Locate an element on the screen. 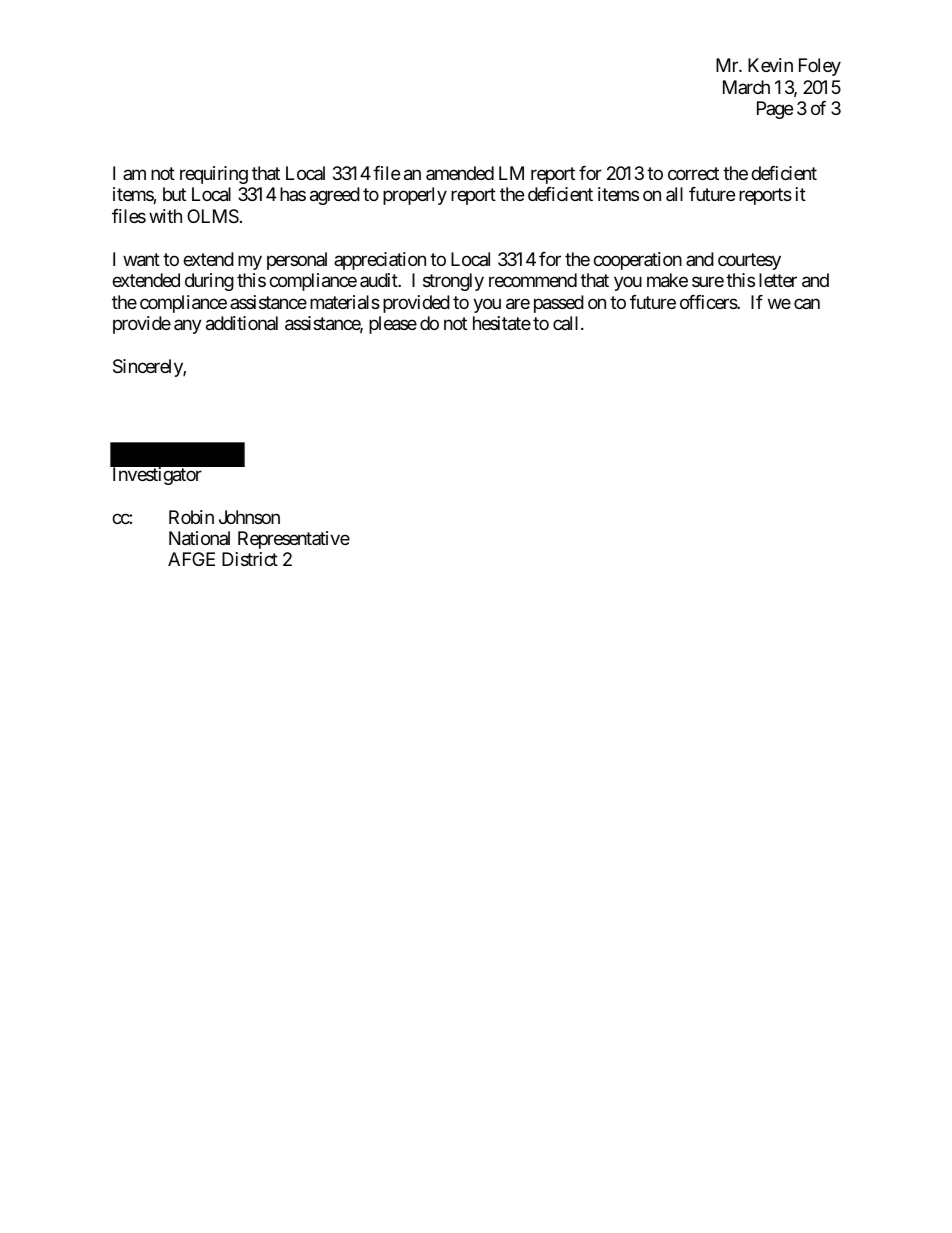  can is located at coordinates (807, 303).
